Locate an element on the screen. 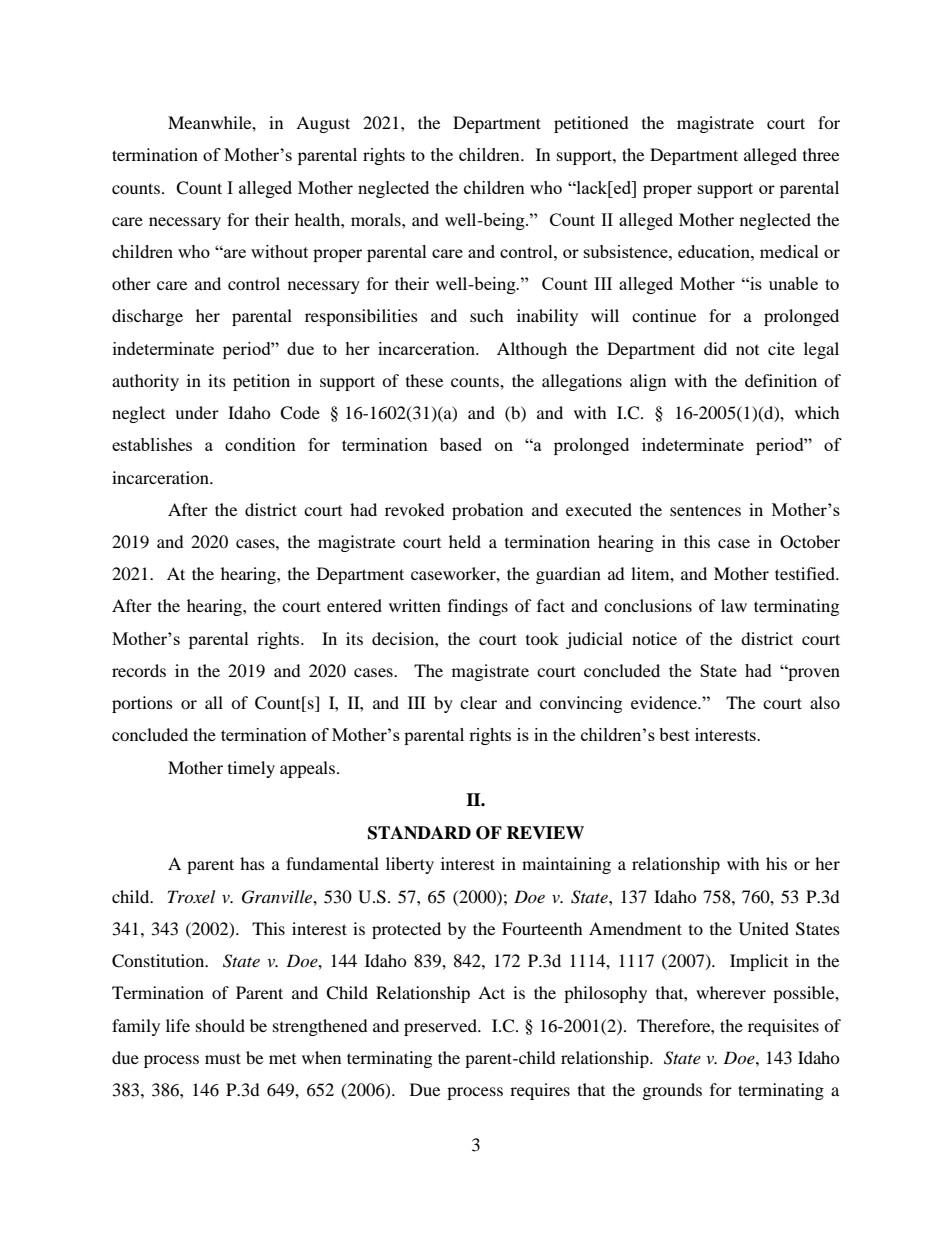 The image size is (952, 1233). best is located at coordinates (674, 734).
